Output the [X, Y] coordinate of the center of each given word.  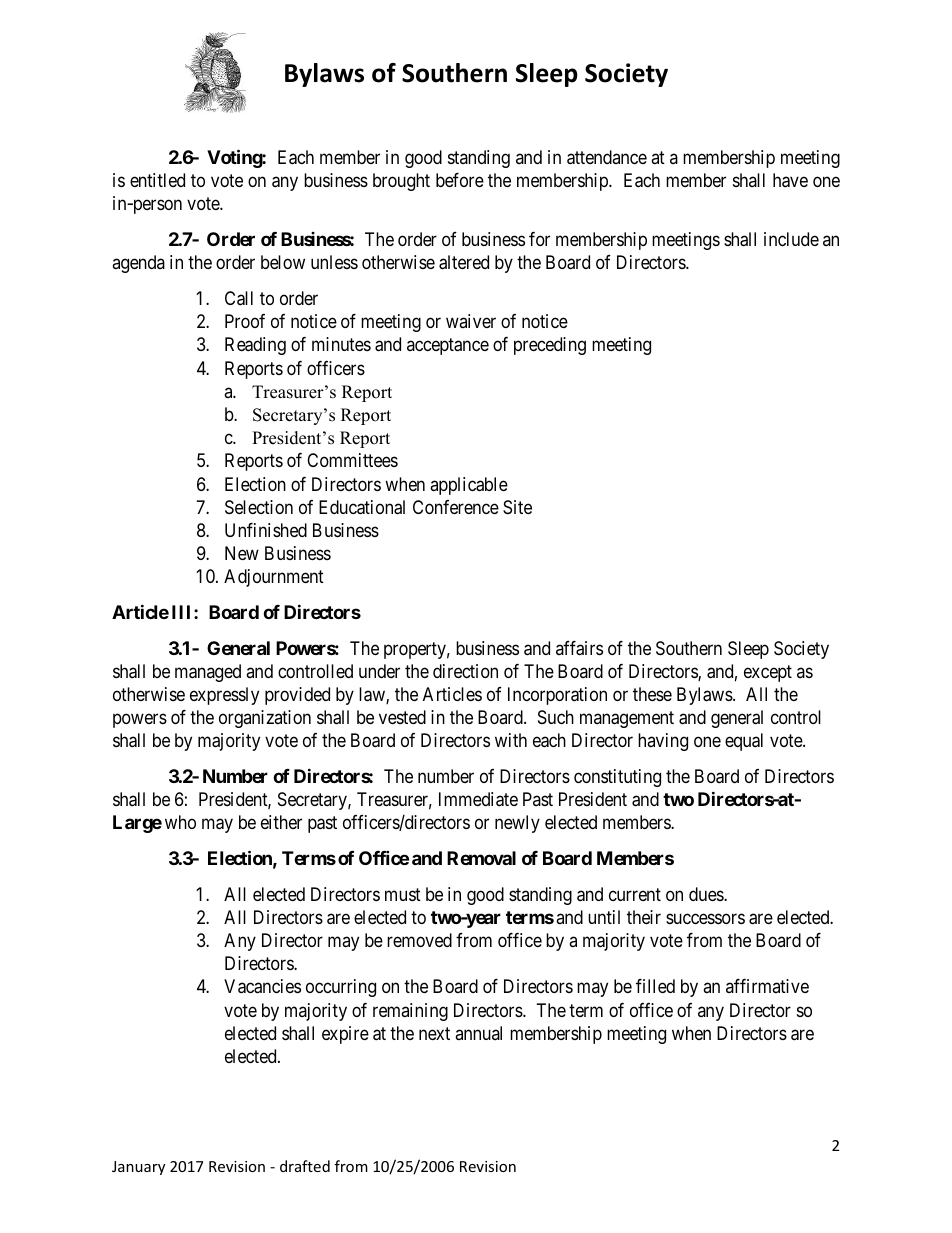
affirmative [767, 986]
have [790, 180]
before [460, 180]
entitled [157, 180]
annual [478, 1033]
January [138, 1168]
